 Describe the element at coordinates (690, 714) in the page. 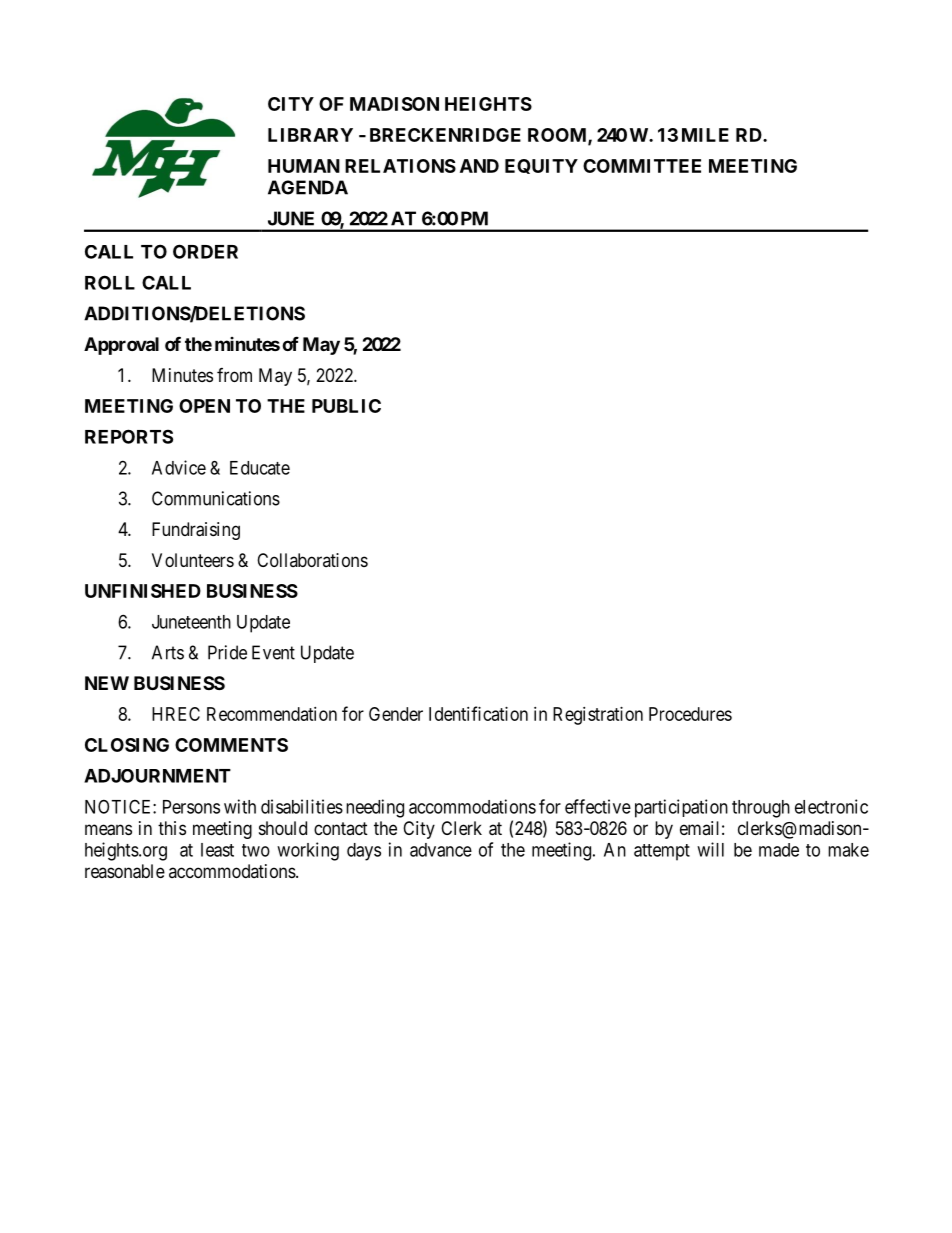

I see `Procedures` at that location.
